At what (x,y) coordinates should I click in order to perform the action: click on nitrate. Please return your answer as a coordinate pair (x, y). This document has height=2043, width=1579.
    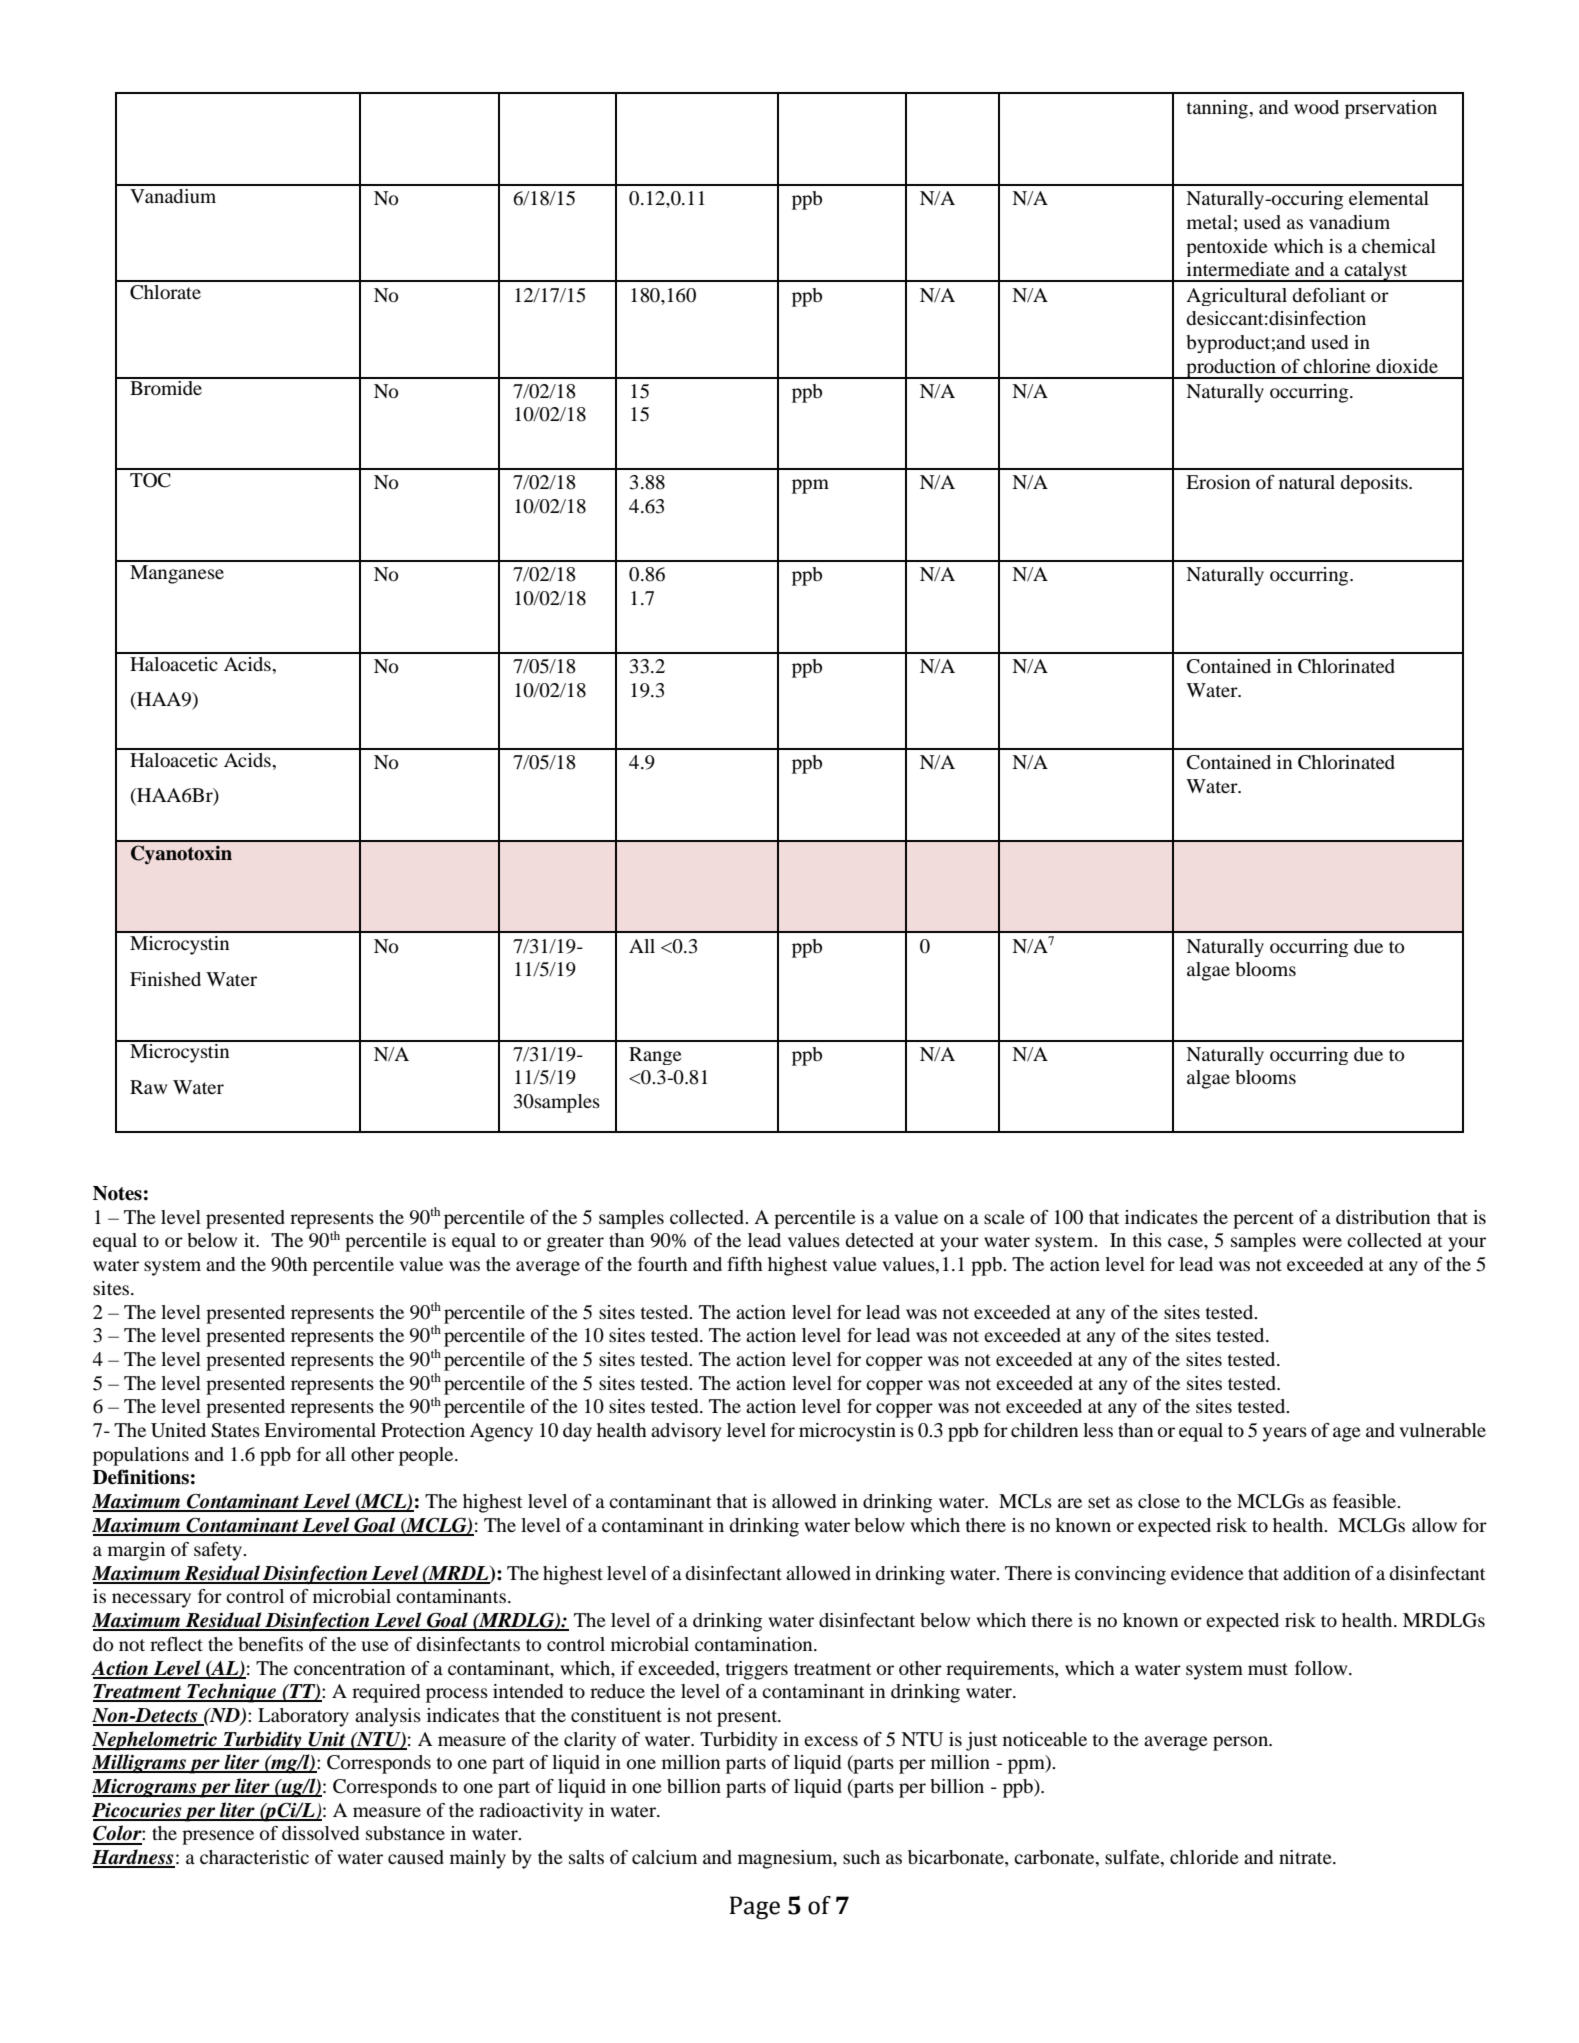
    Looking at the image, I should click on (1306, 1857).
